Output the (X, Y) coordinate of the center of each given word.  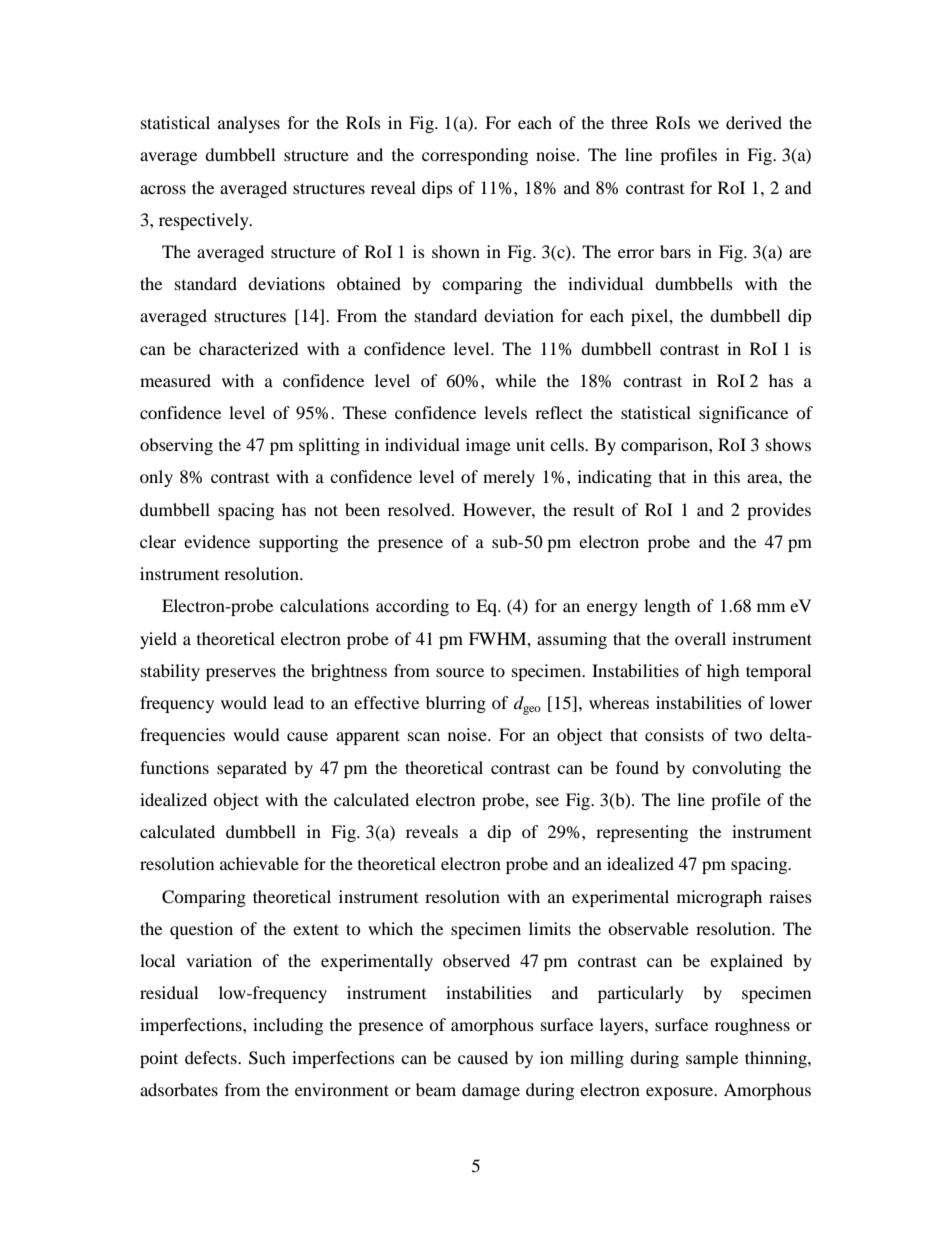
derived (754, 122)
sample (712, 1059)
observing (176, 446)
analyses (249, 124)
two (748, 736)
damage (491, 1091)
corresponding (475, 156)
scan (424, 736)
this (727, 476)
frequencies (182, 736)
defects (212, 1057)
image (488, 446)
